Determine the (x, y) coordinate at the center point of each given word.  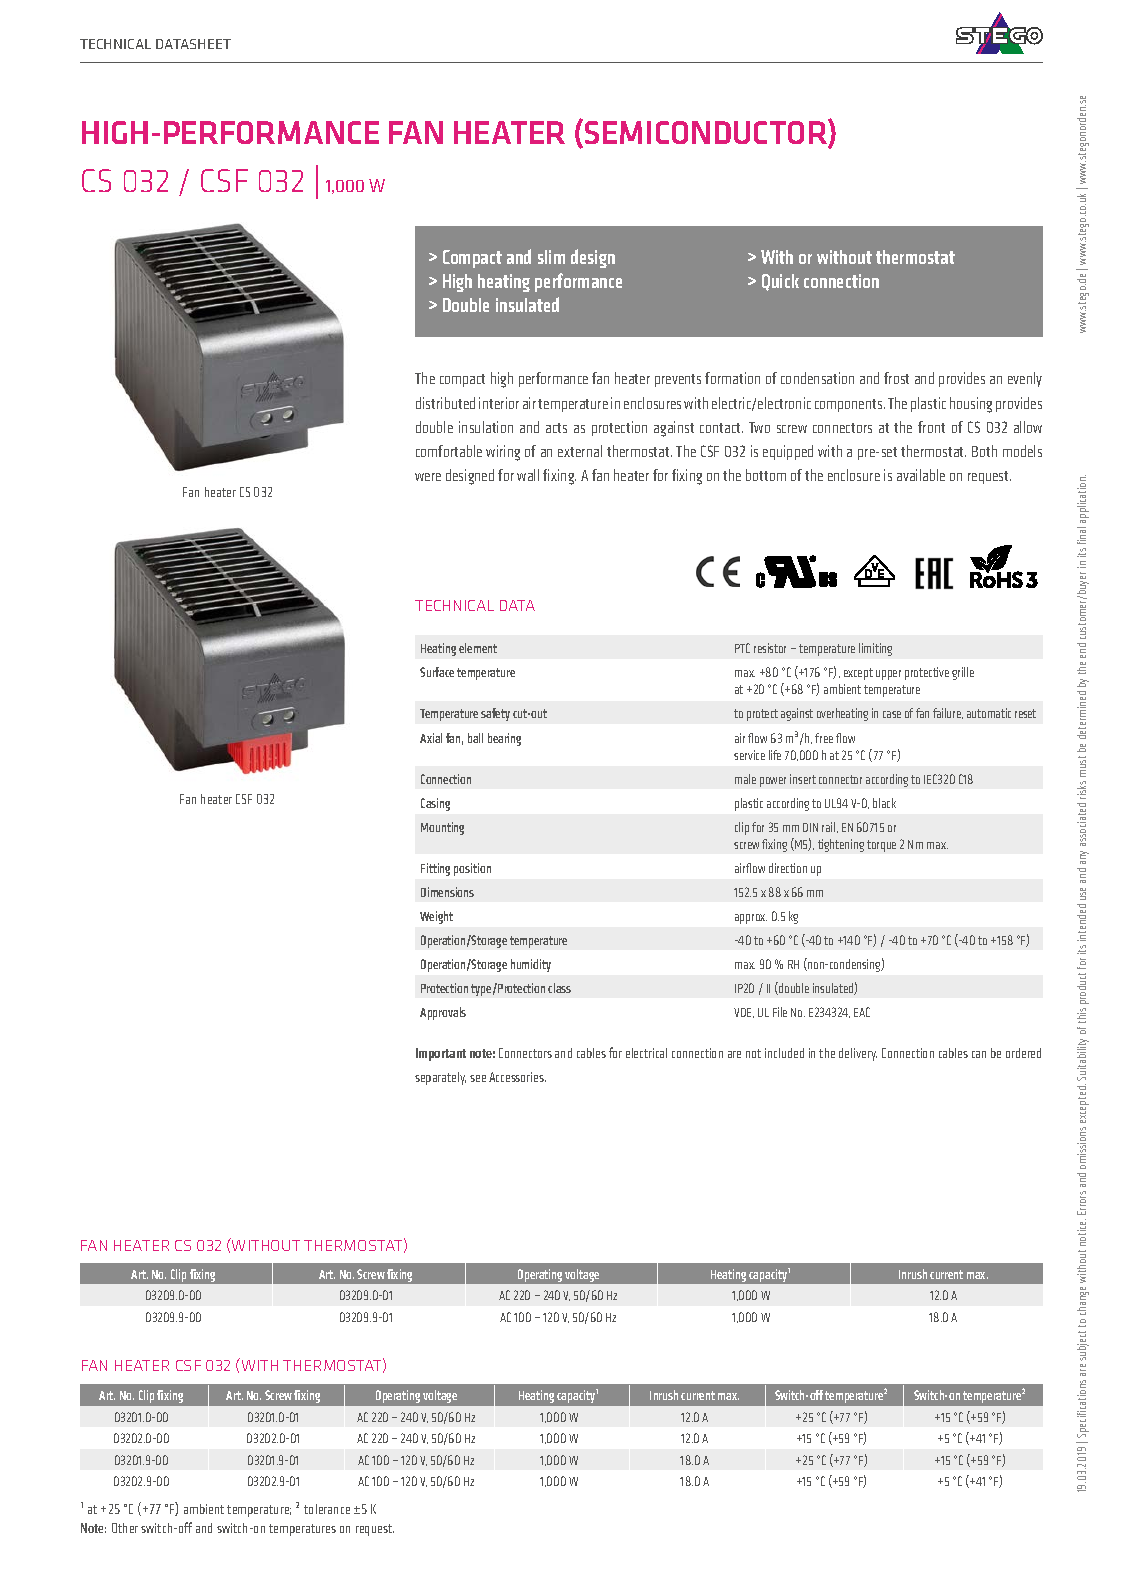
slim (551, 257)
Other (125, 1528)
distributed (445, 403)
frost (896, 378)
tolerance (327, 1509)
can (979, 1054)
